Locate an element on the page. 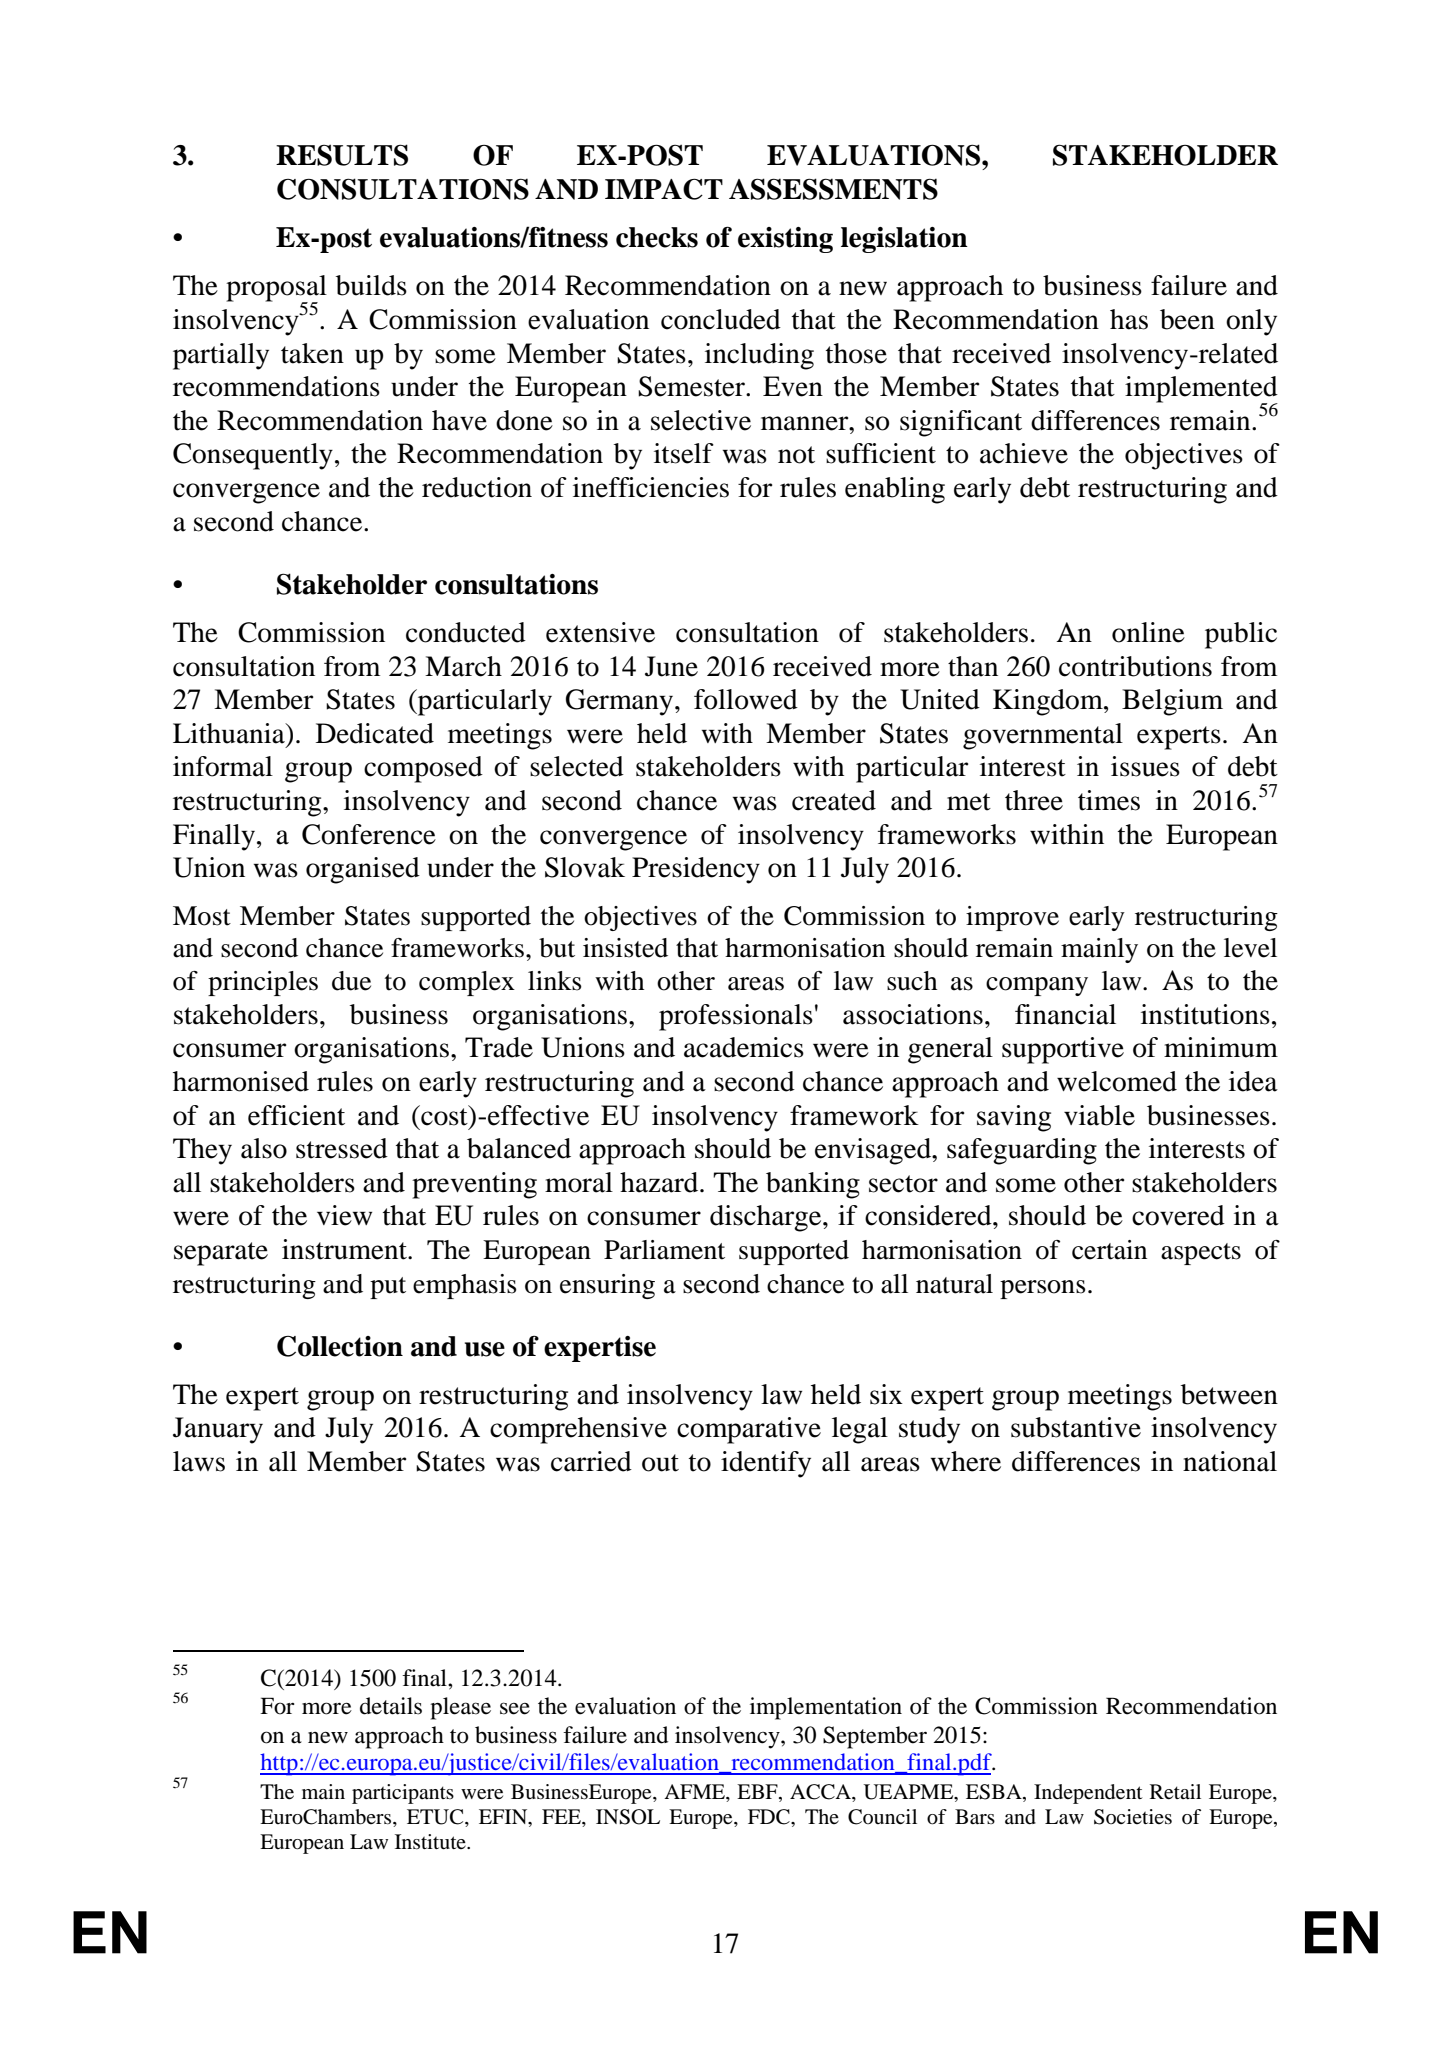  instrument is located at coordinates (345, 1249).
